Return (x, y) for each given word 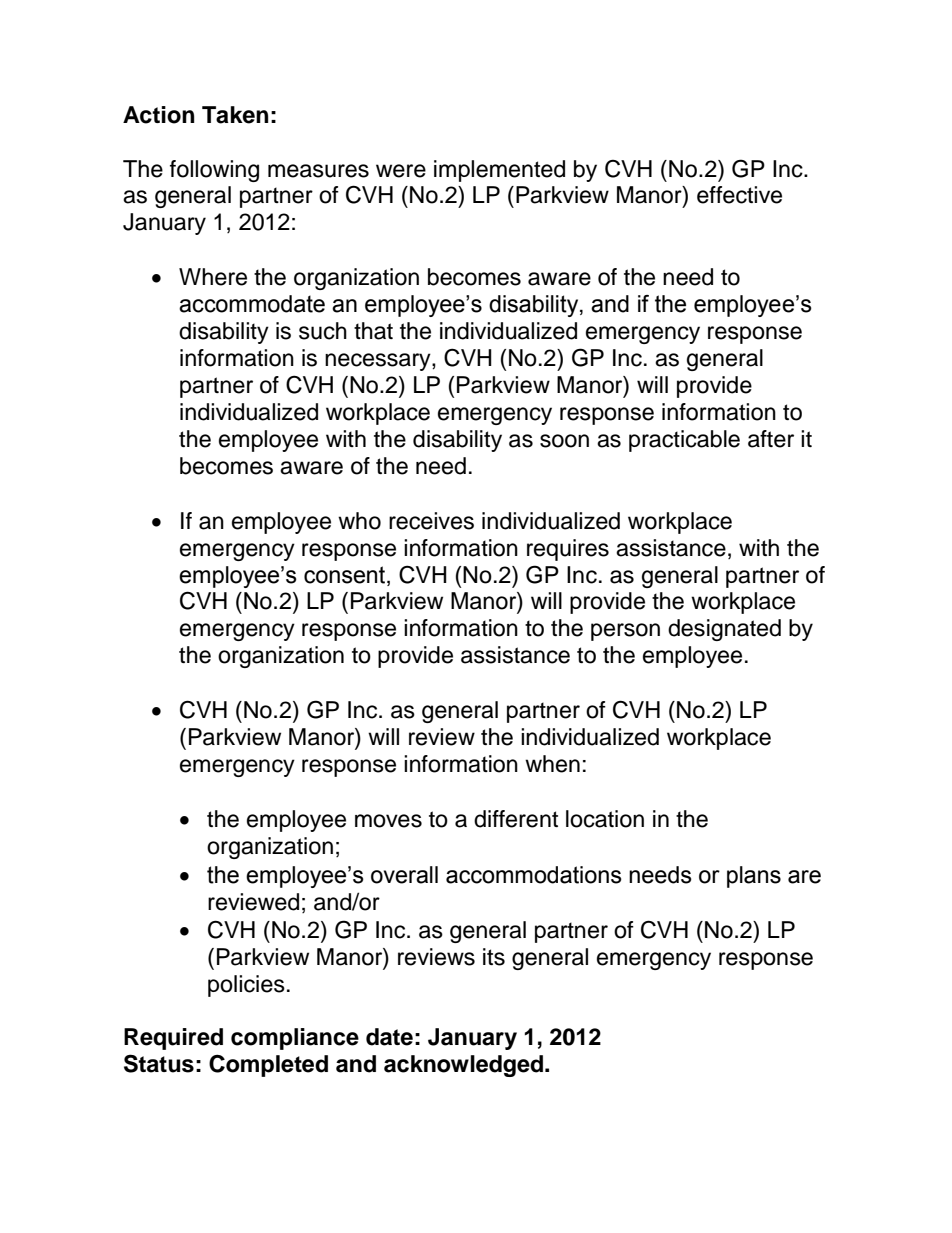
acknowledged (463, 1066)
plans (754, 877)
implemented (499, 171)
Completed (268, 1065)
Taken (235, 115)
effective (739, 195)
